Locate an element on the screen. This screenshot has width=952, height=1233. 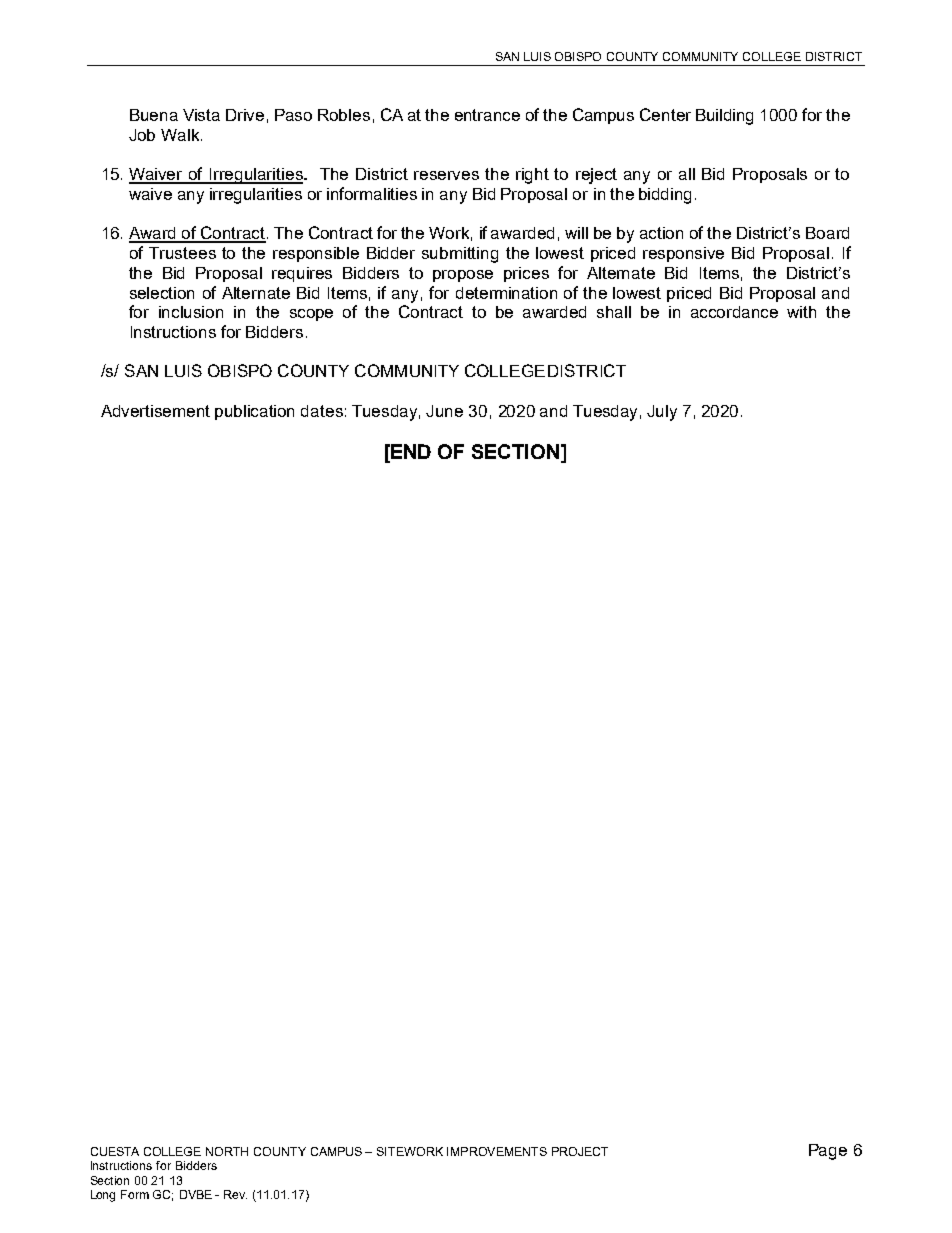
Advertisement is located at coordinates (155, 411).
